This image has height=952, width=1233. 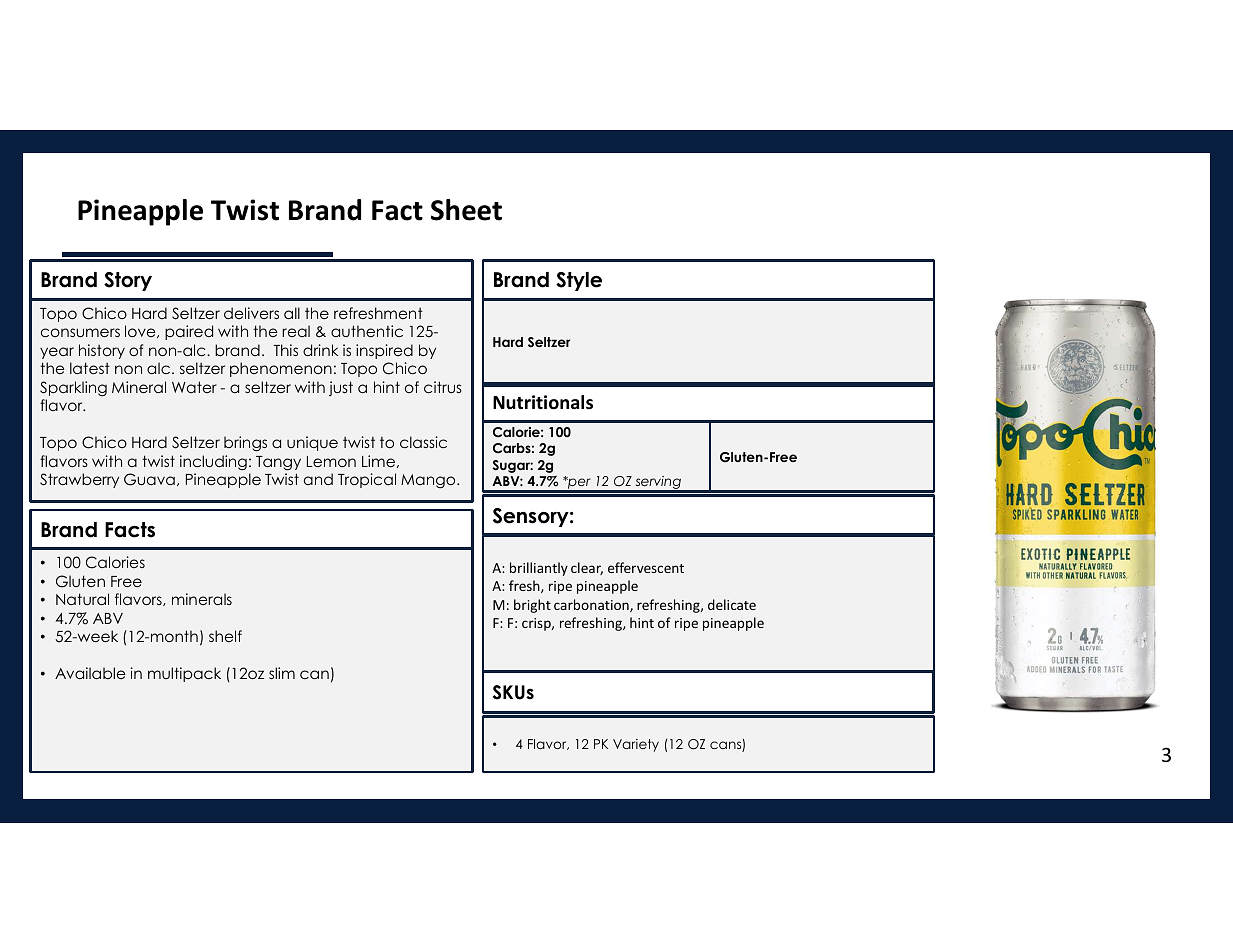 I want to click on delivers, so click(x=251, y=313).
